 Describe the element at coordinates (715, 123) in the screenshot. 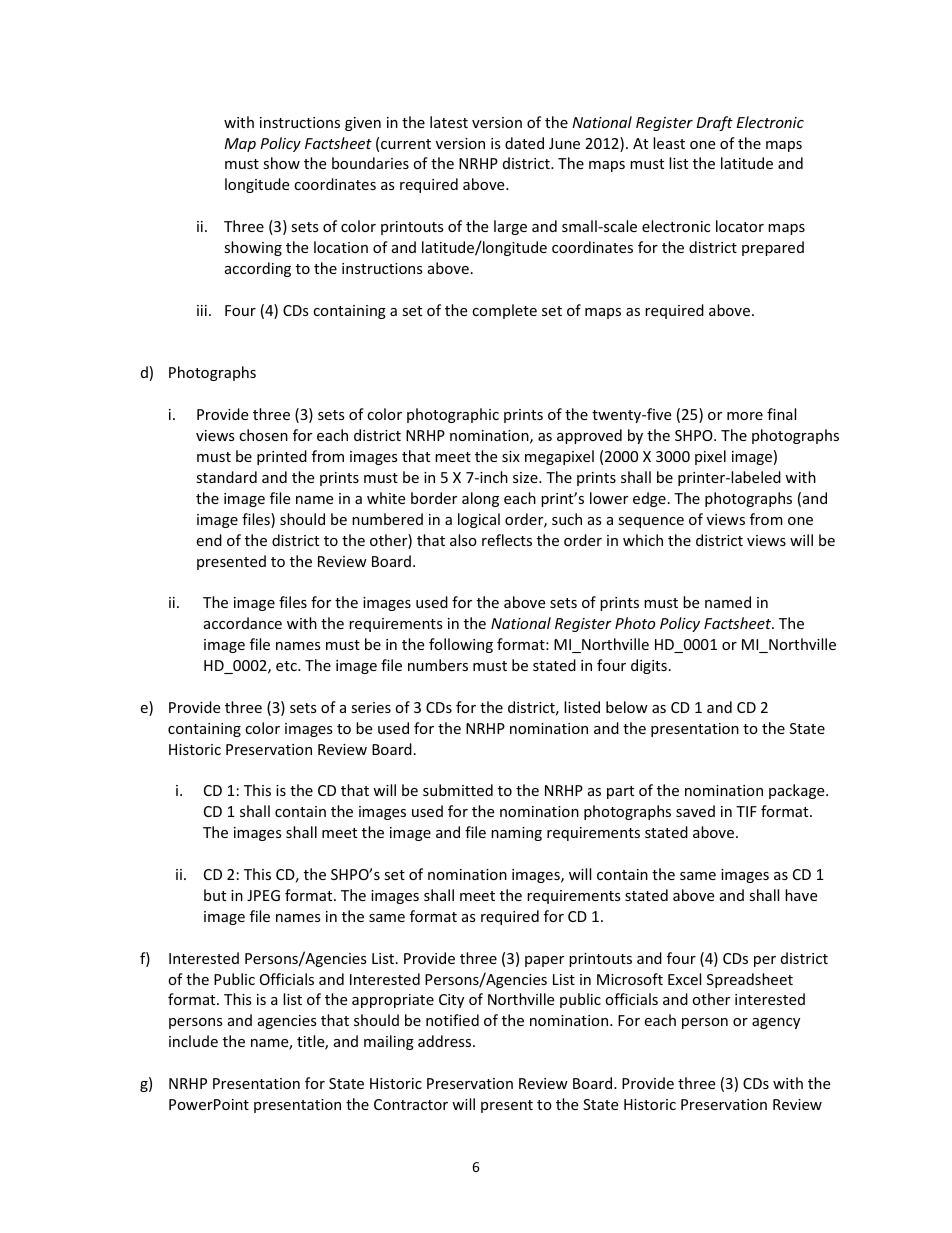

I see `Draft` at that location.
